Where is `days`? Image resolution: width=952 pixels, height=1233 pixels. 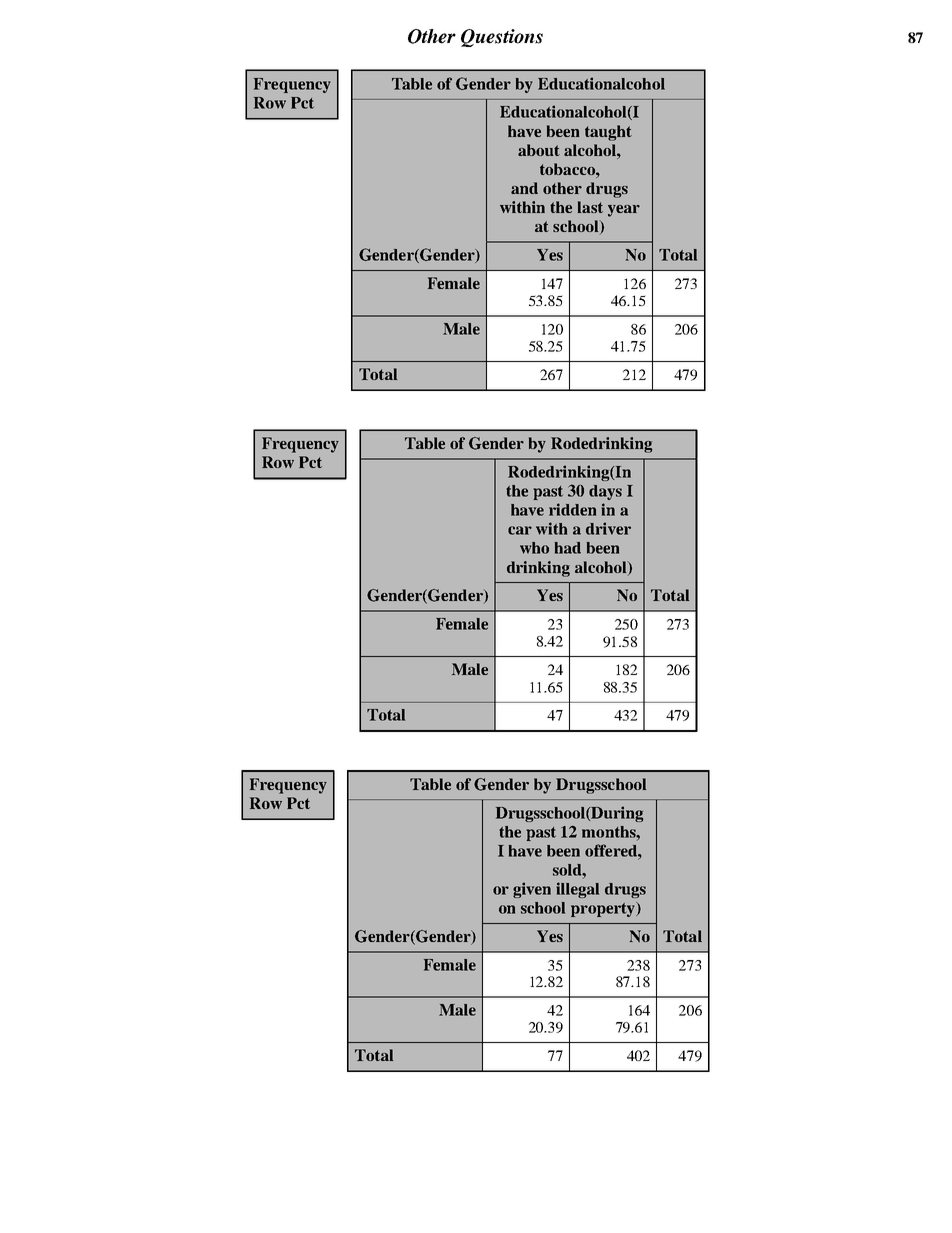
days is located at coordinates (605, 492).
